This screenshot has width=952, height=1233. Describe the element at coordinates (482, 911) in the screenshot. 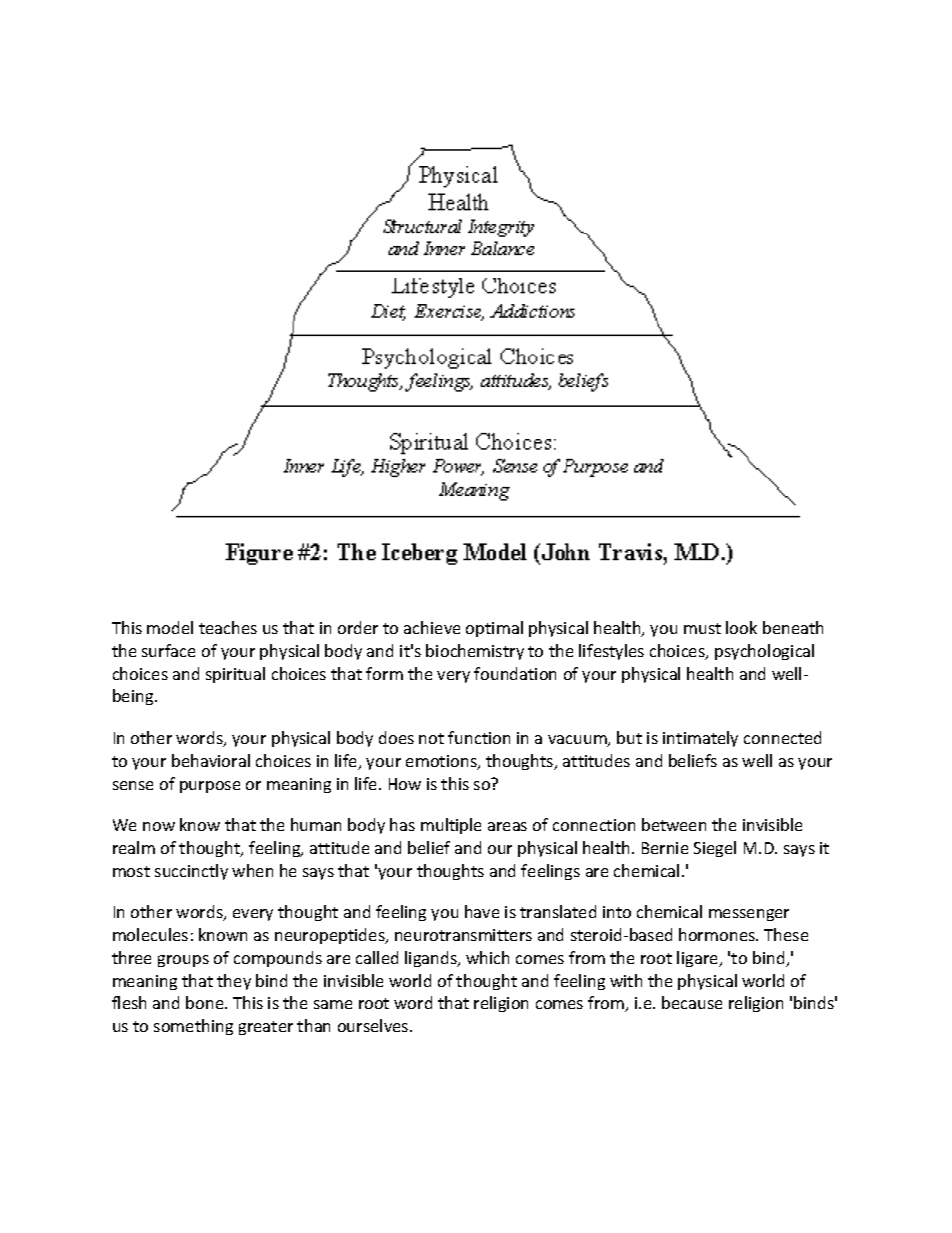

I see `have` at that location.
